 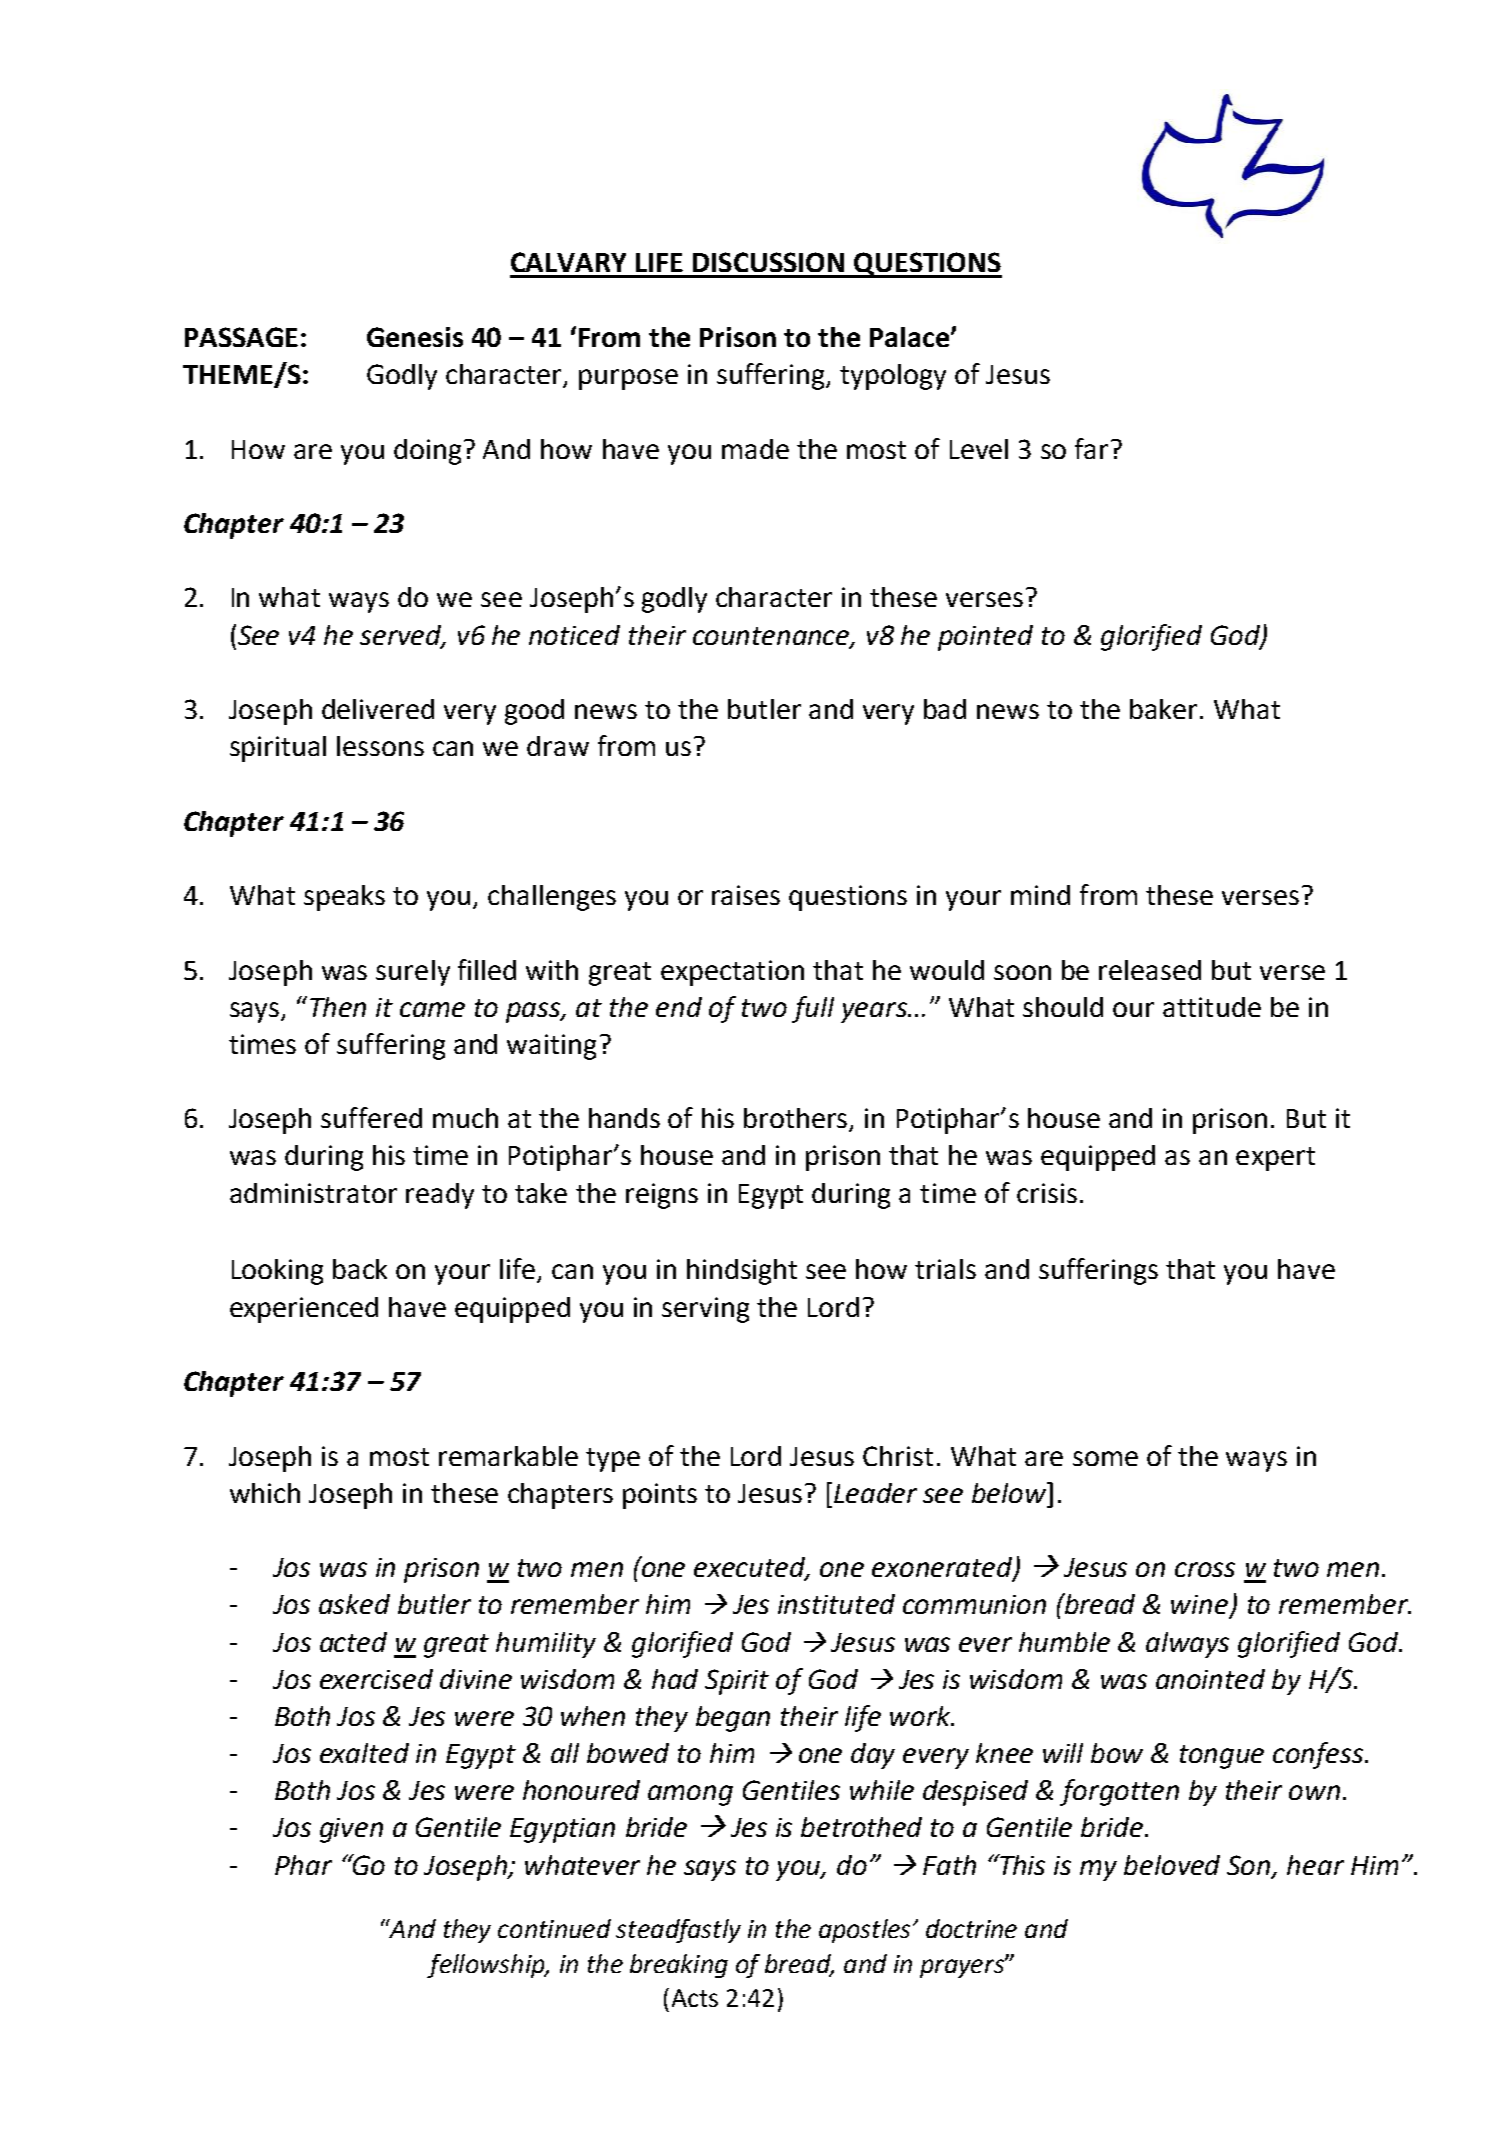 What do you see at coordinates (836, 1604) in the screenshot?
I see `instituted` at bounding box center [836, 1604].
